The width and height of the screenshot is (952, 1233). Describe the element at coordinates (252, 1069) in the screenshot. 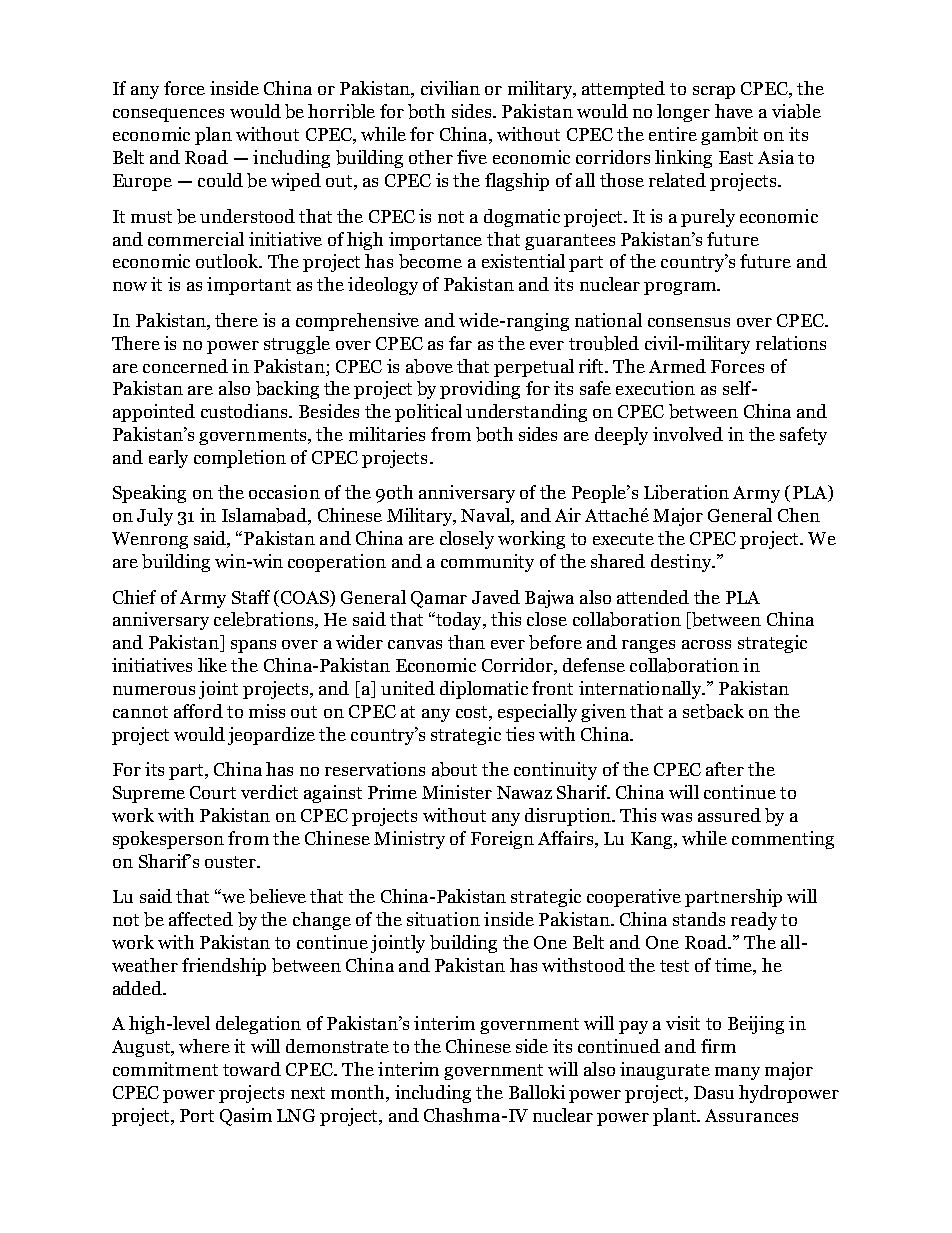

I see `toward` at that location.
